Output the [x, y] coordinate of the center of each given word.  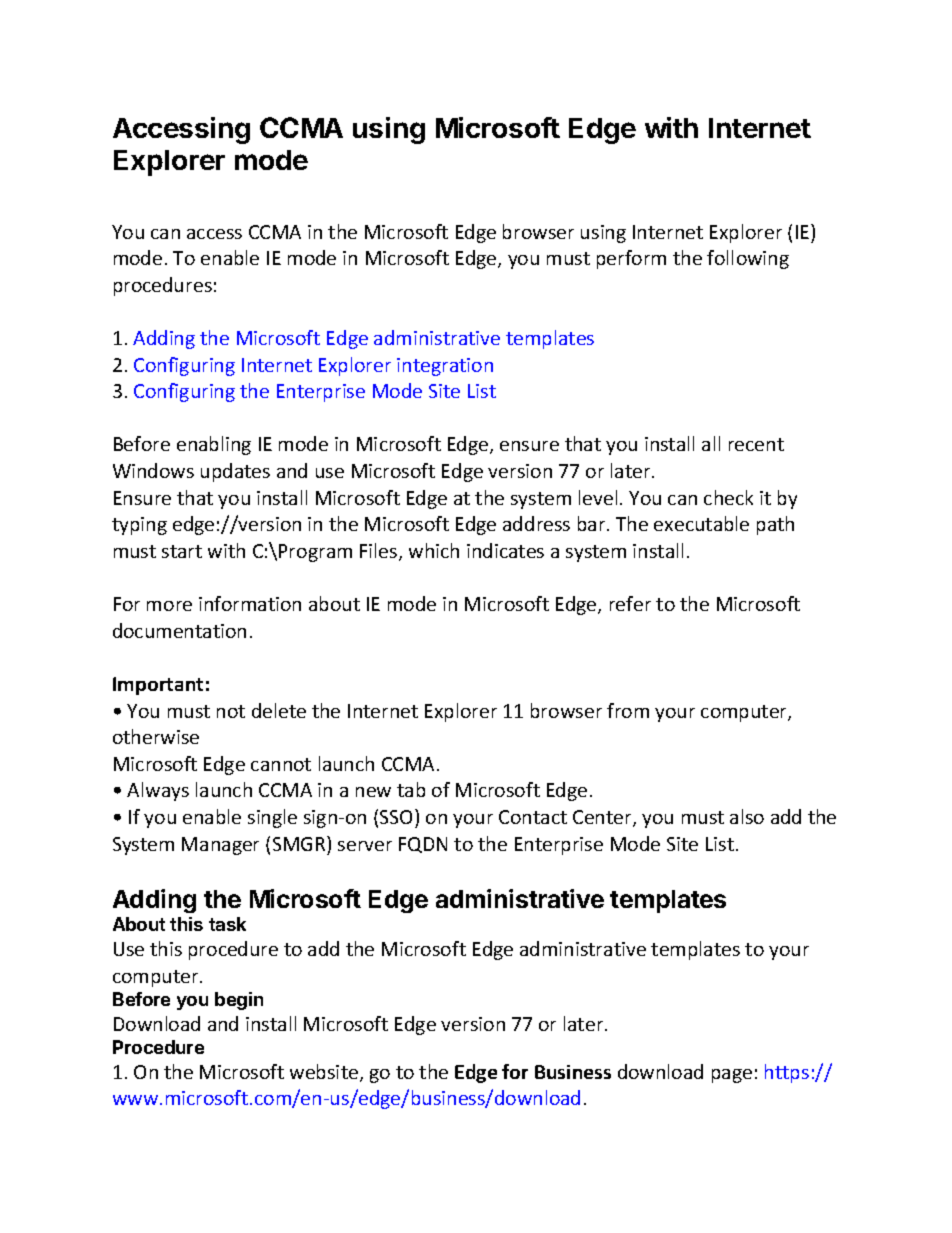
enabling [214, 445]
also [747, 816]
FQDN [423, 845]
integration [445, 367]
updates [235, 472]
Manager [220, 846]
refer [630, 603]
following [748, 259]
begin [239, 1001]
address [536, 523]
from [628, 710]
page [732, 1076]
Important [158, 686]
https [787, 1073]
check [728, 497]
